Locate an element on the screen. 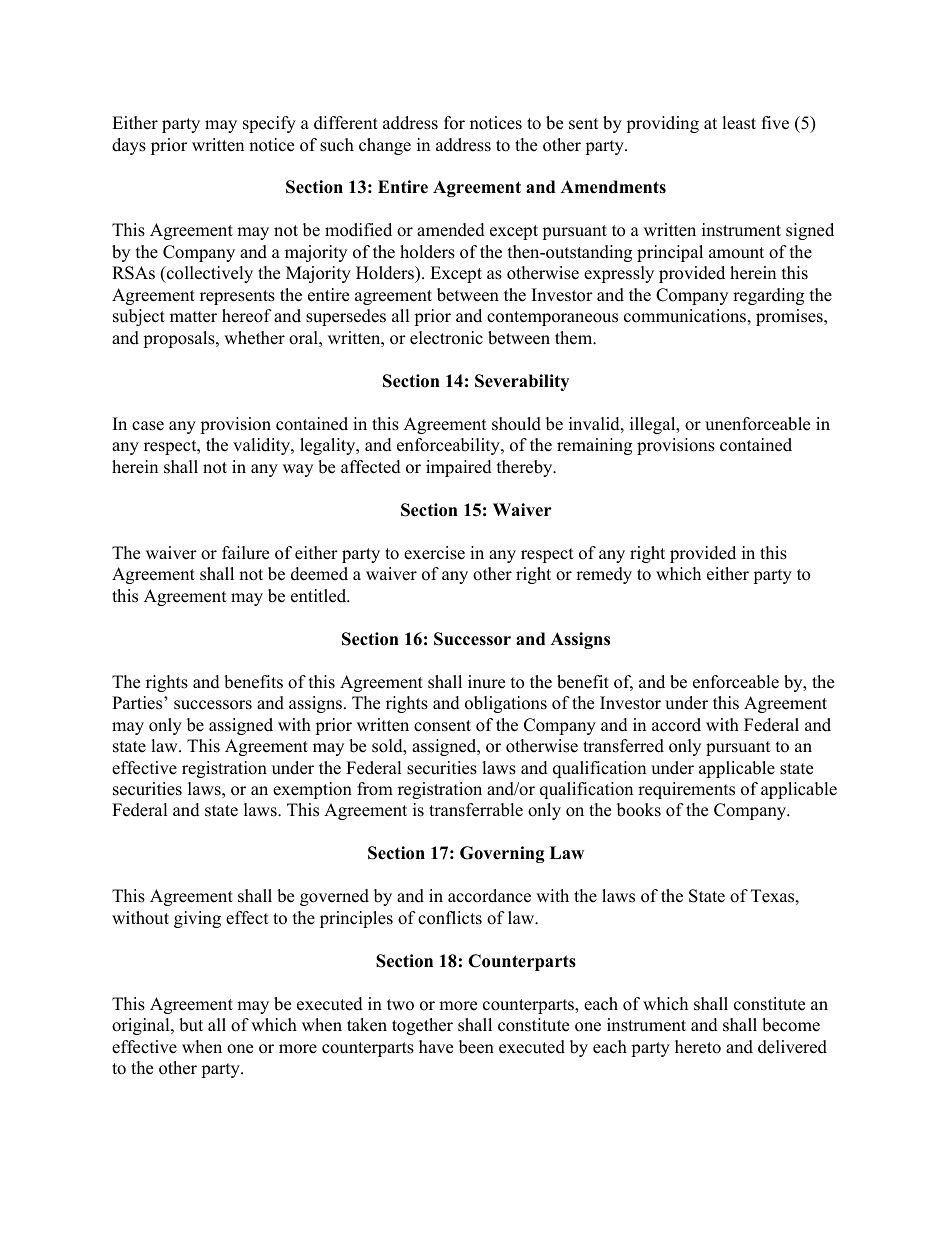 The height and width of the screenshot is (1233, 952). remedy is located at coordinates (604, 575).
